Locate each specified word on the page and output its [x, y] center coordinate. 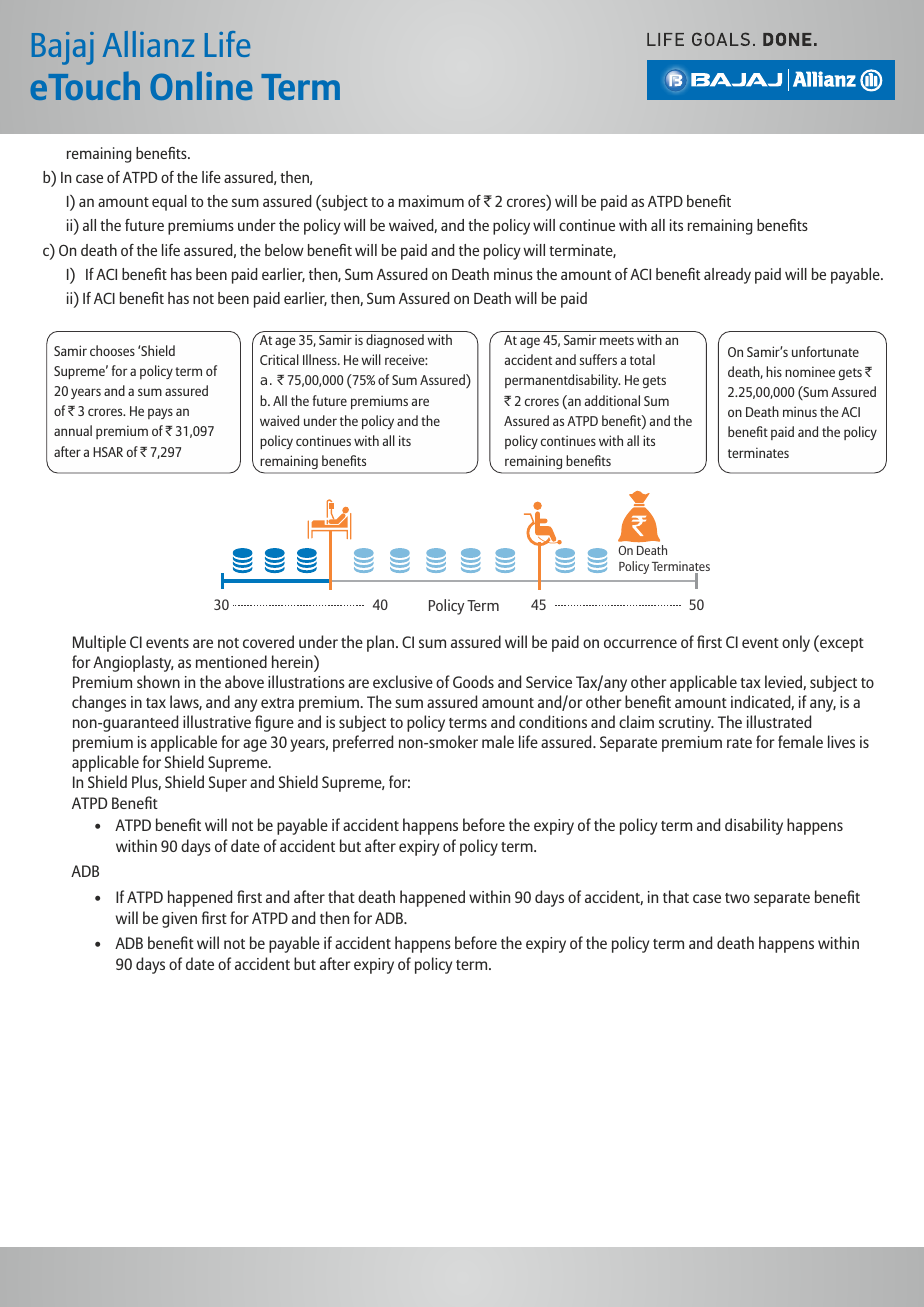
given [179, 920]
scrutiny [686, 724]
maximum [431, 201]
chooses [112, 350]
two [737, 898]
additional [612, 400]
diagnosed [395, 341]
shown [158, 681]
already [727, 276]
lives [841, 741]
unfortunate [825, 351]
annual [73, 430]
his [774, 371]
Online [201, 85]
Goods [473, 681]
